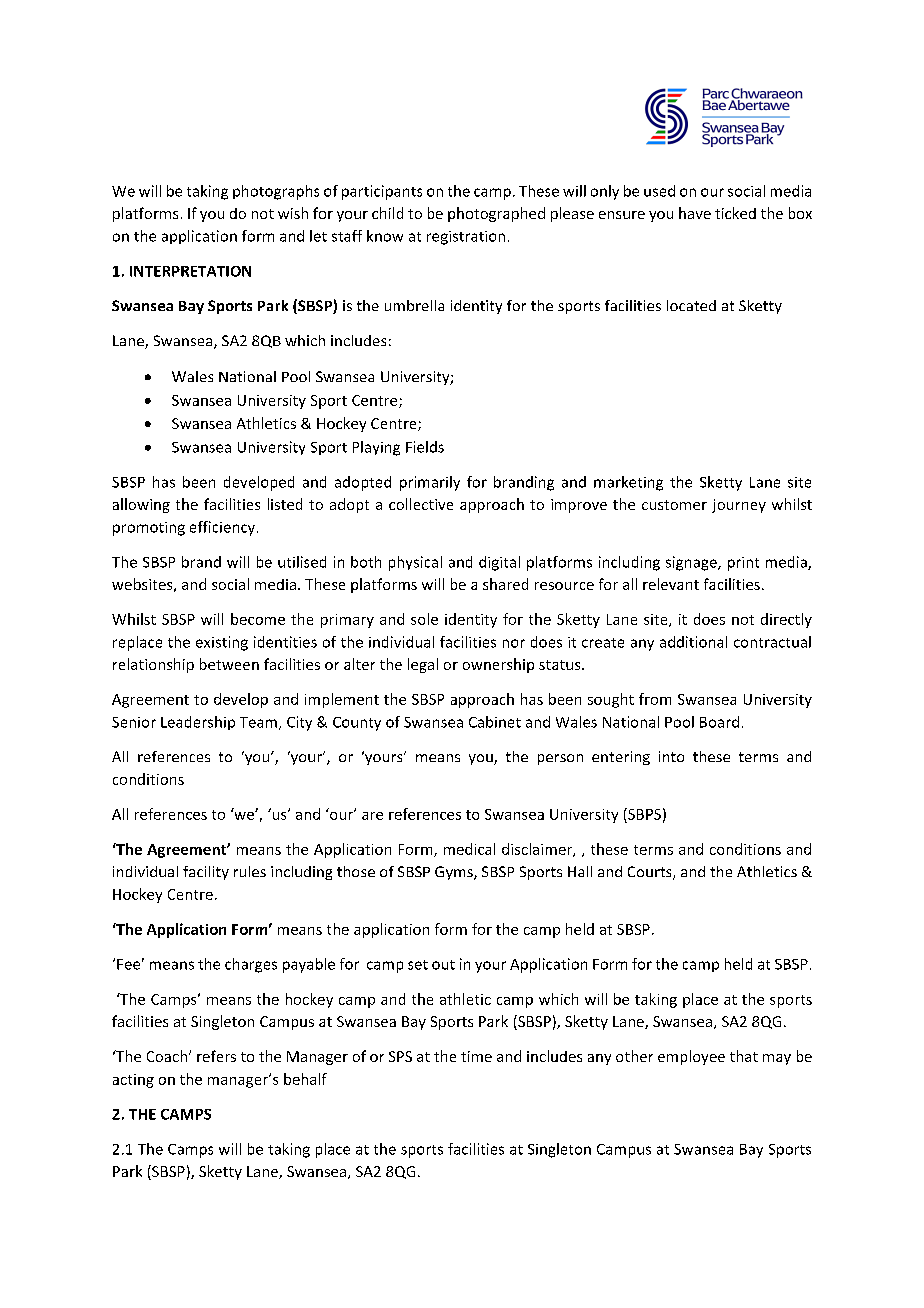  What do you see at coordinates (744, 1056) in the document?
I see `that` at bounding box center [744, 1056].
